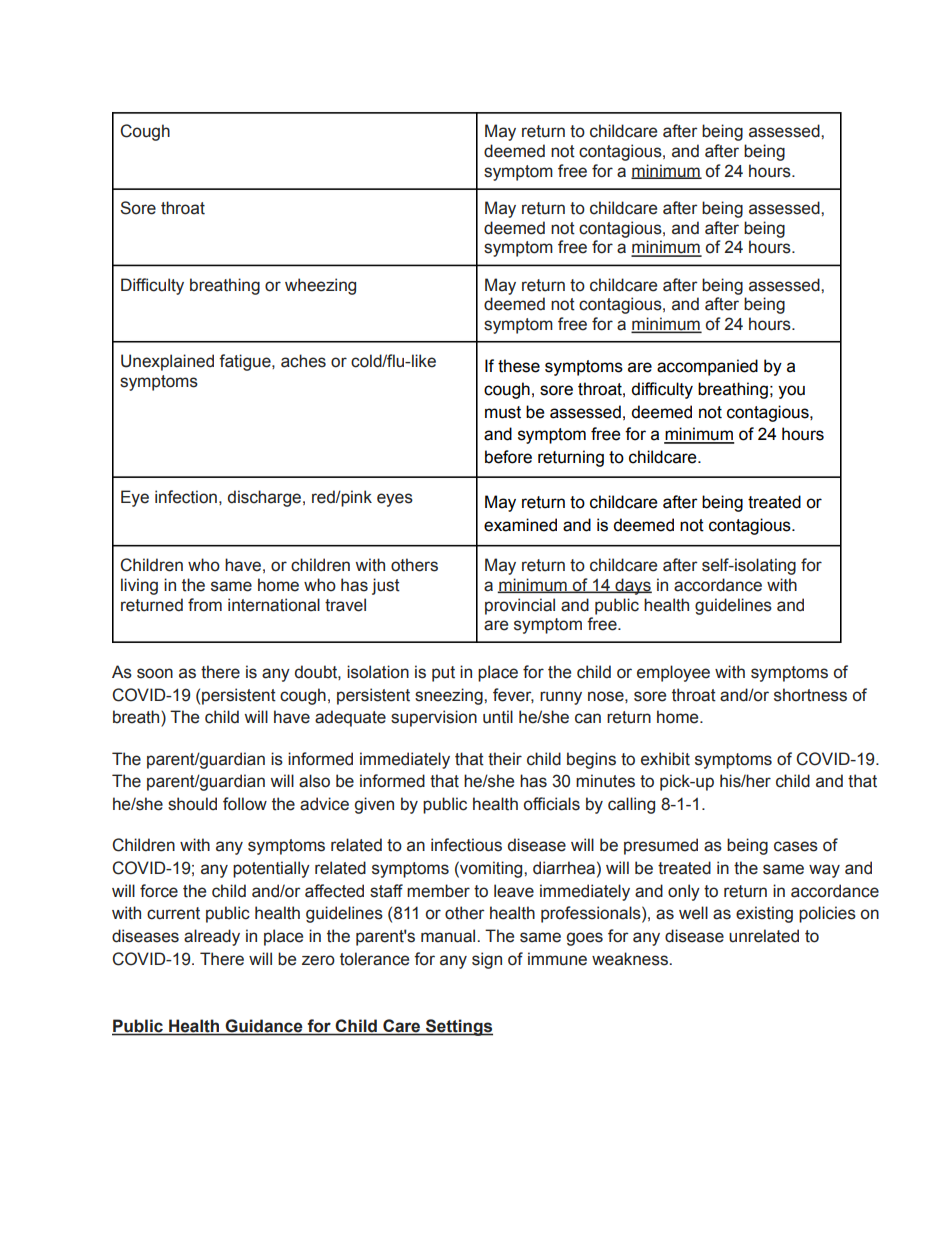 The height and width of the page is (1233, 952). I want to click on fatigue, so click(246, 362).
